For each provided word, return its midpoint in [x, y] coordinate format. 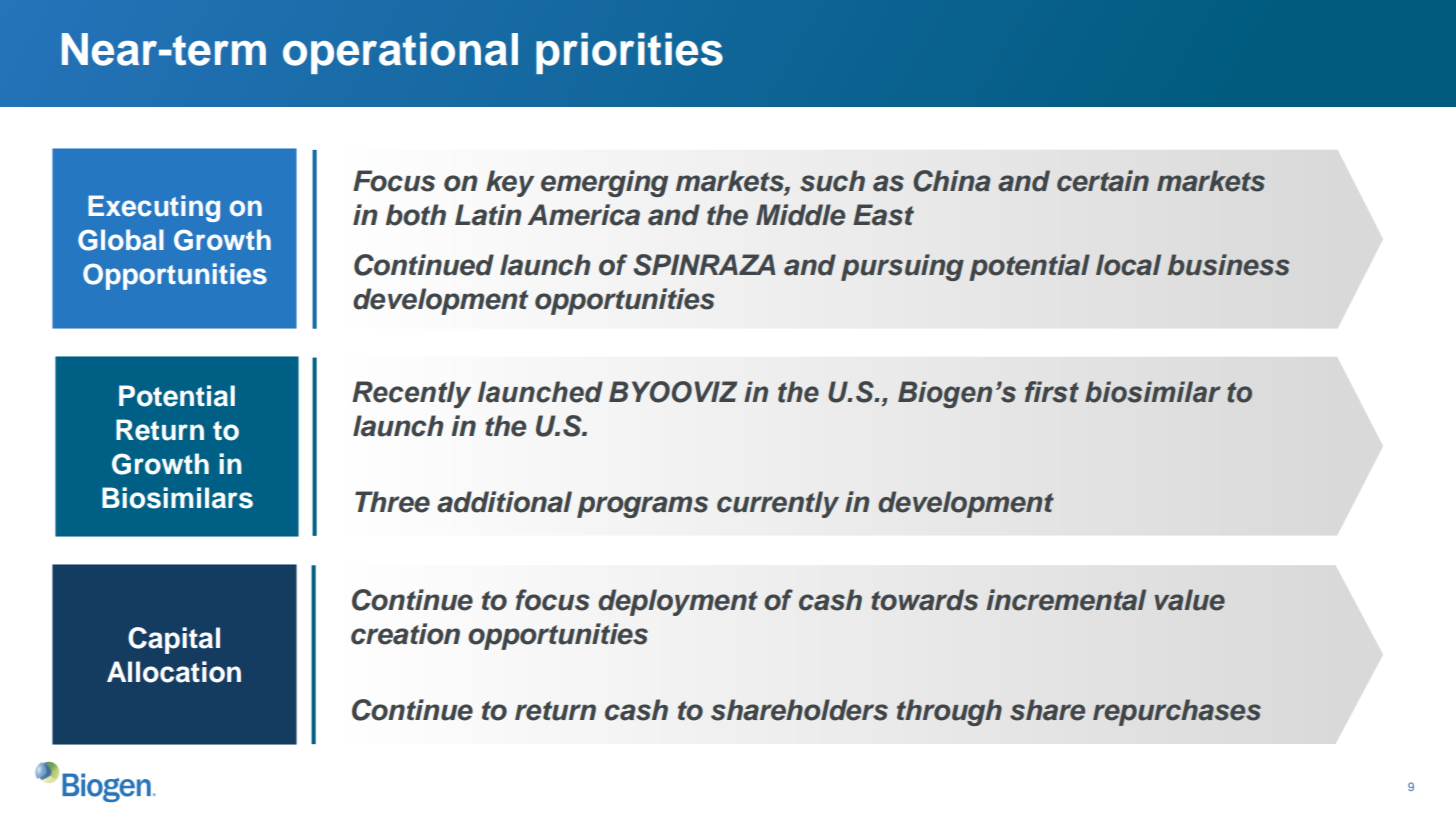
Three [392, 502]
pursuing [902, 267]
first [1052, 392]
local [1128, 265]
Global [121, 240]
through [949, 712]
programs [642, 507]
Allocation [174, 672]
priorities [629, 53]
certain [1103, 181]
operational [400, 53]
